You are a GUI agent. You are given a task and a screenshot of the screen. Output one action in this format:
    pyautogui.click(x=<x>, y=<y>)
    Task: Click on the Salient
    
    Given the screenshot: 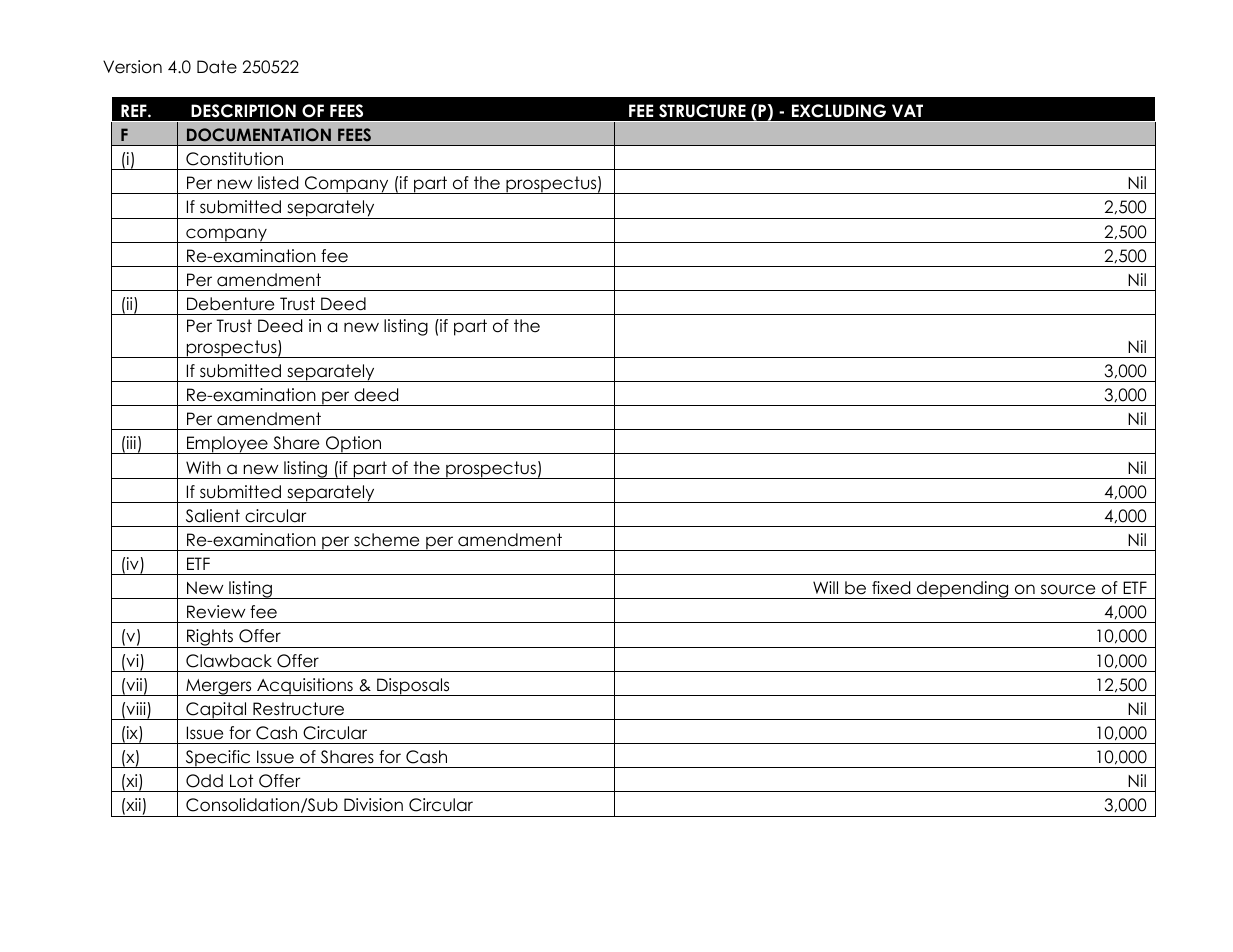 What is the action you would take?
    pyautogui.click(x=213, y=516)
